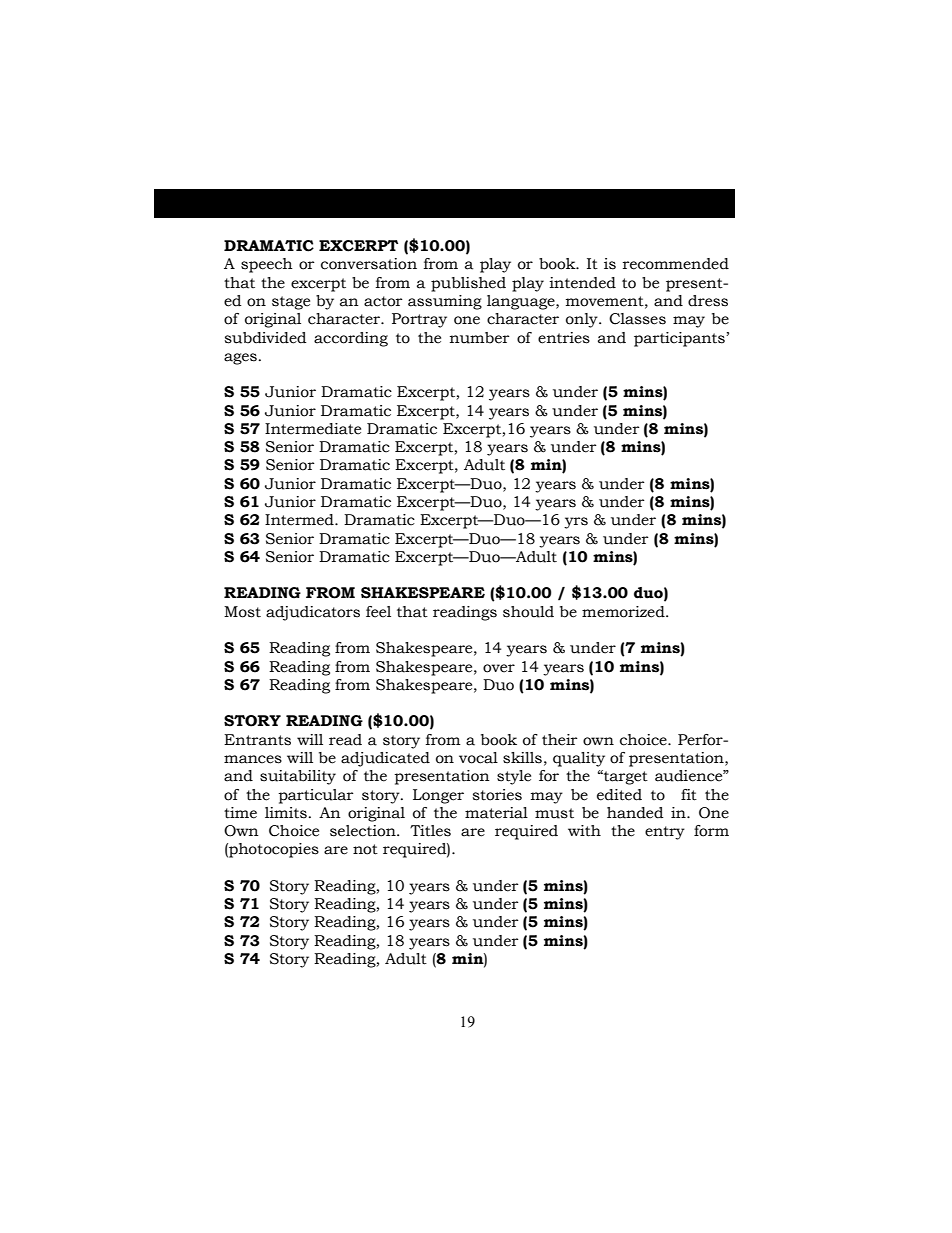  Describe the element at coordinates (242, 612) in the screenshot. I see `Most` at that location.
